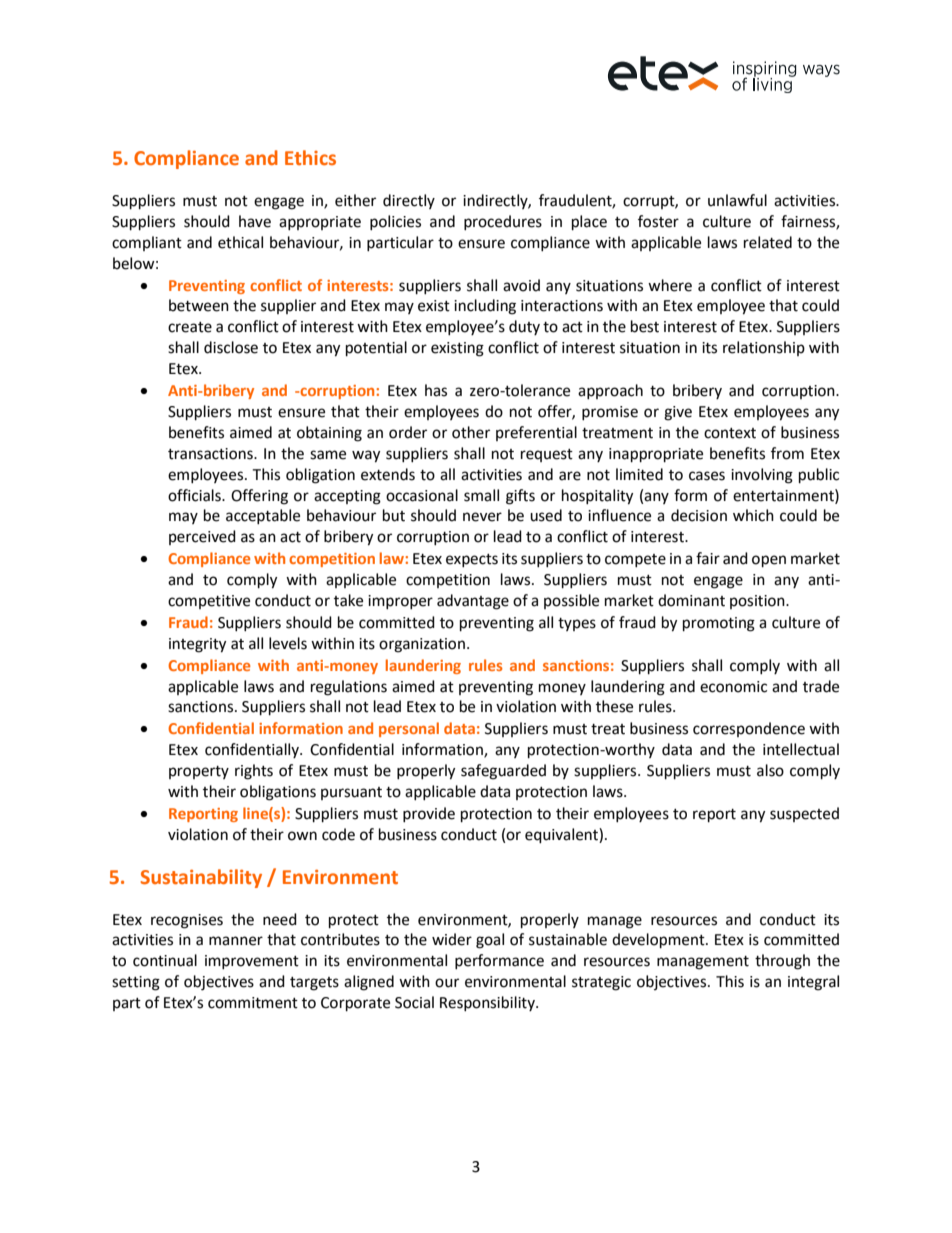 This screenshot has height=1233, width=952. I want to click on also, so click(770, 770).
